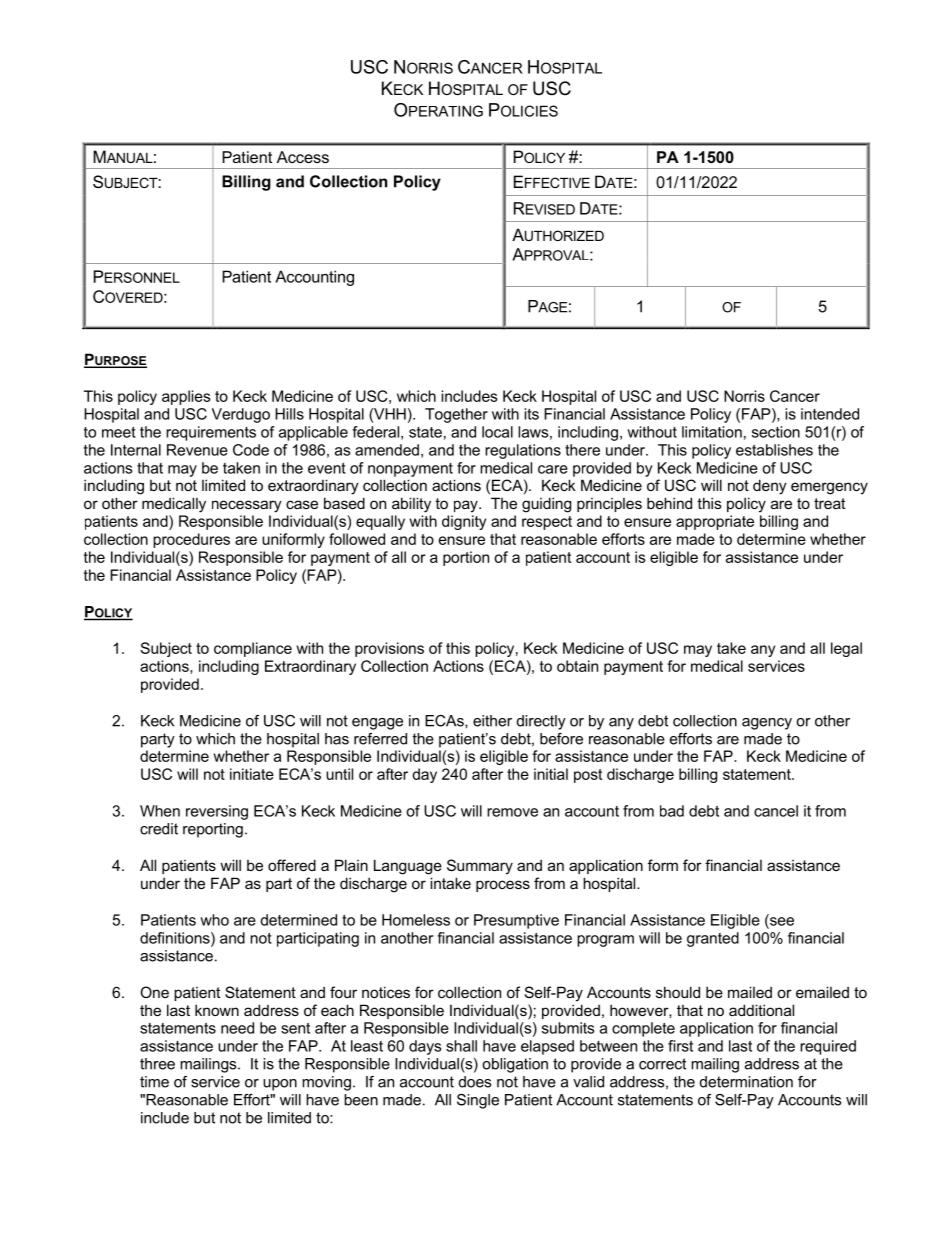  What do you see at coordinates (497, 432) in the image?
I see `local` at bounding box center [497, 432].
